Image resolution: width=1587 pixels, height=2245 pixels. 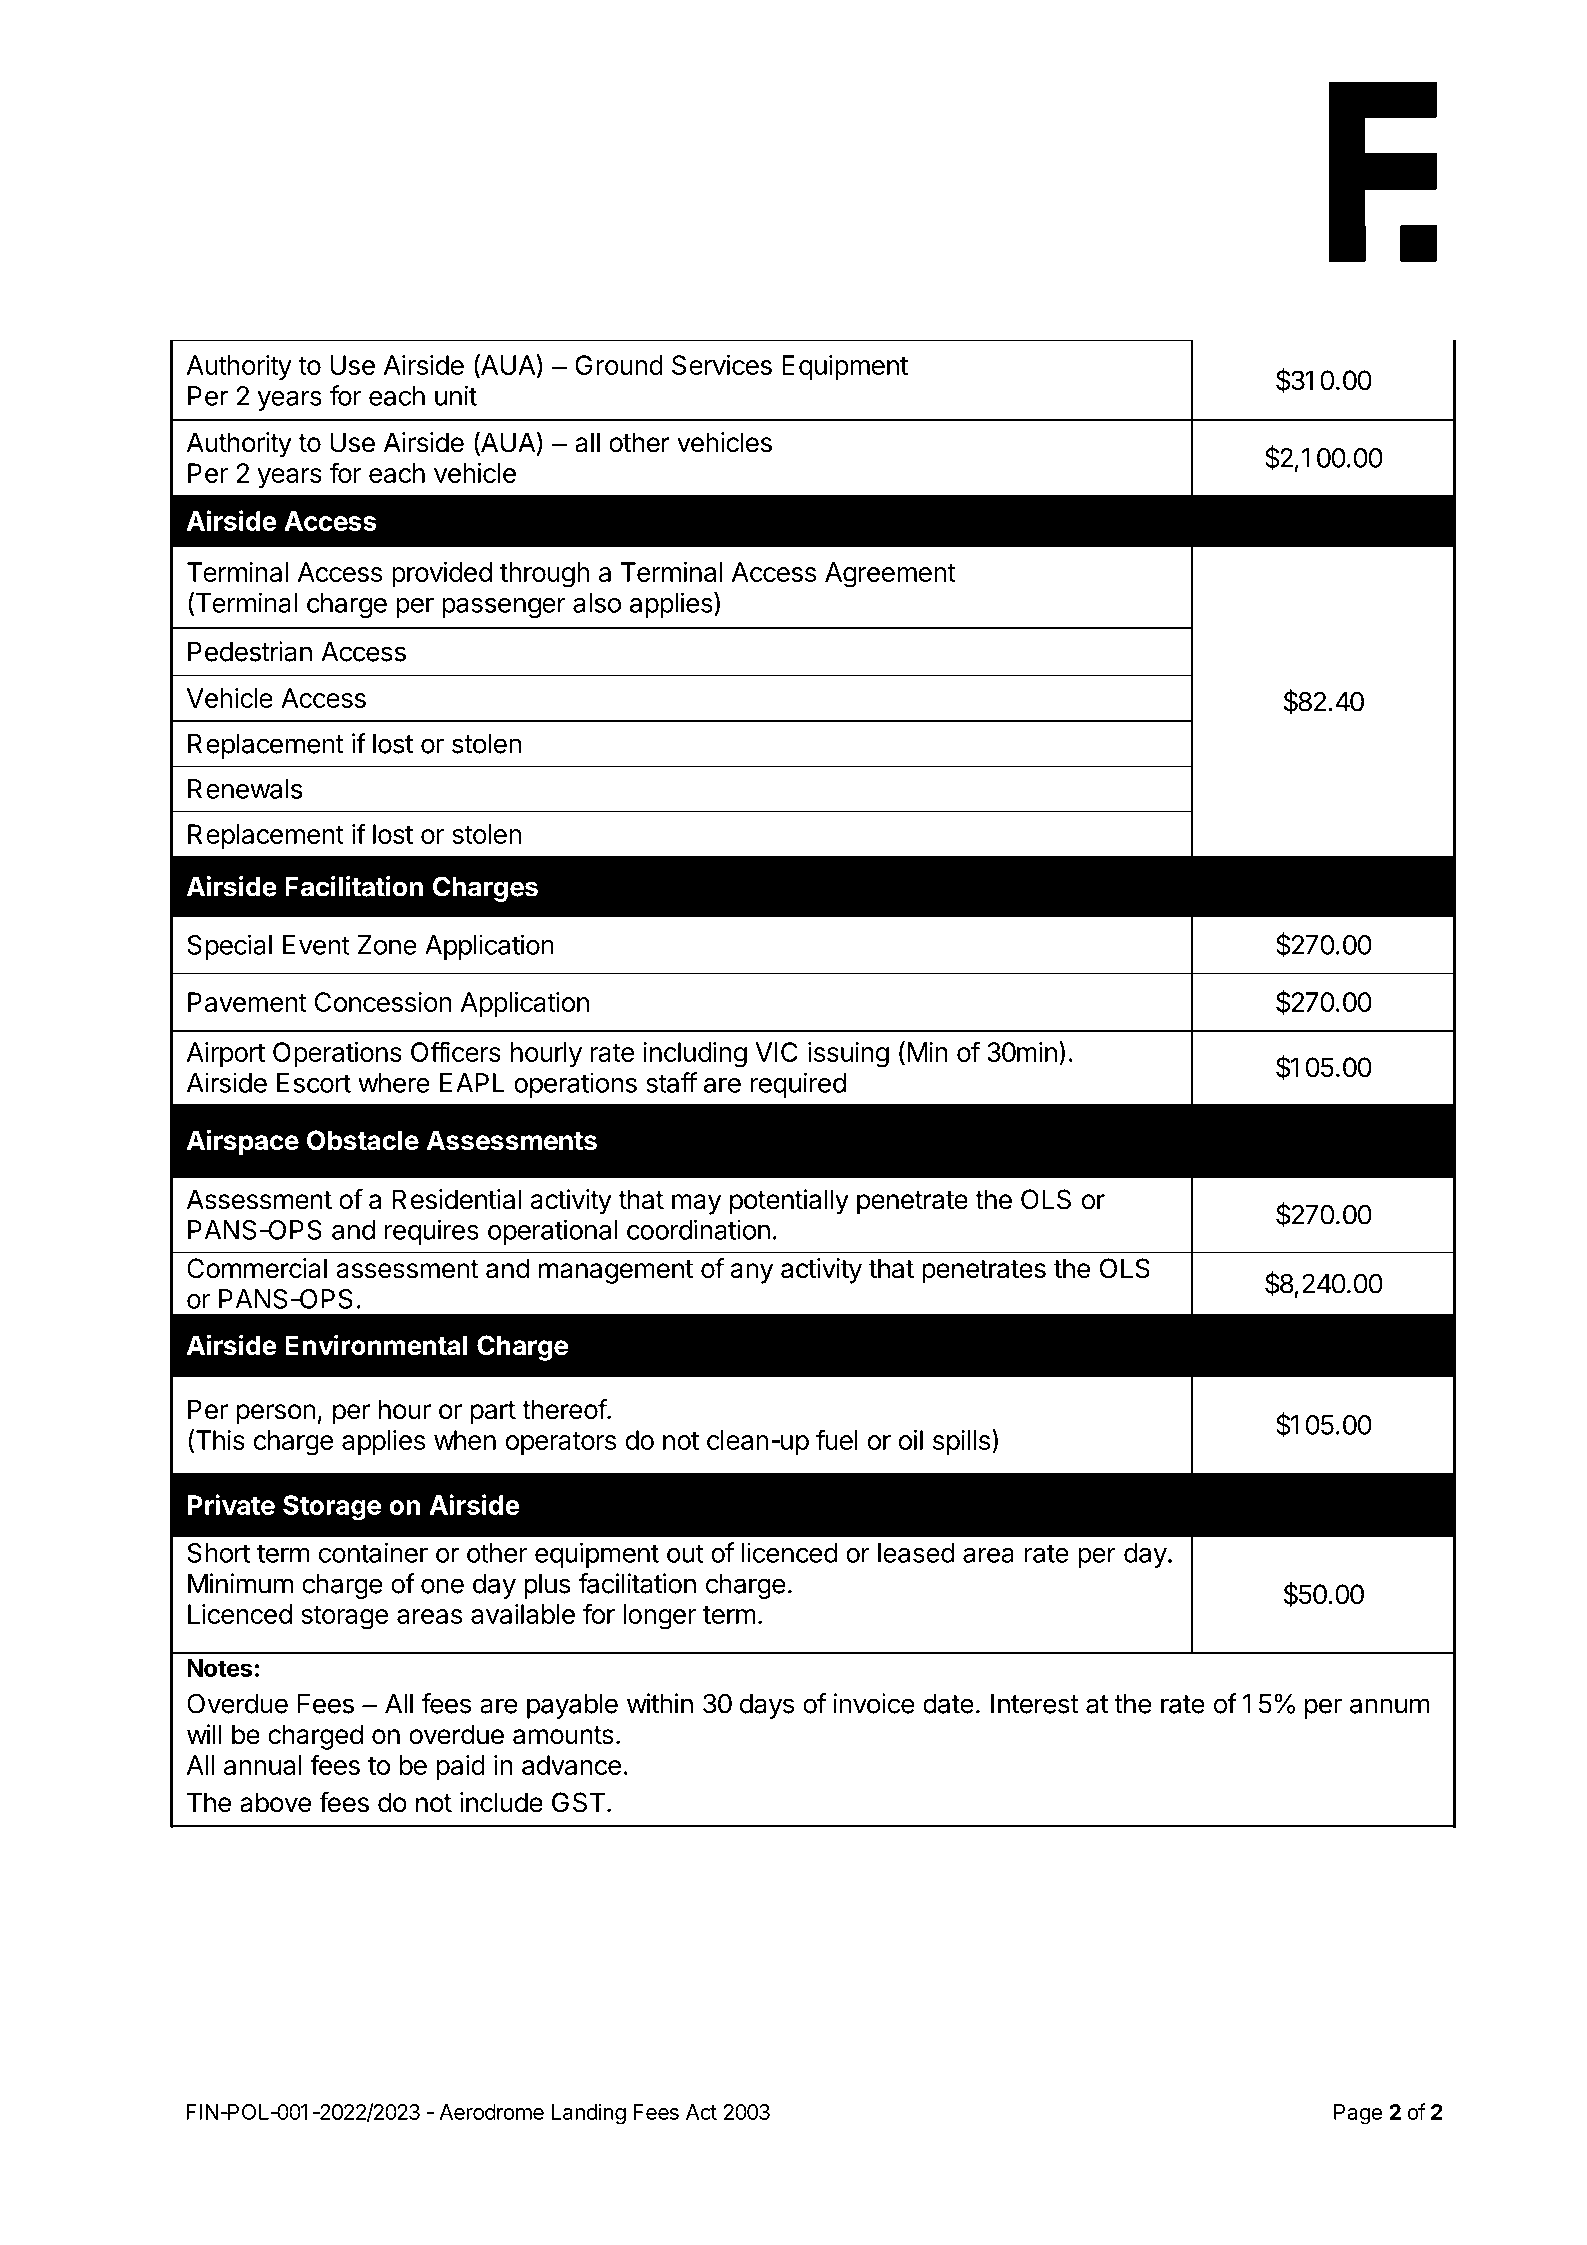 I want to click on Aerodrome, so click(x=491, y=2112).
